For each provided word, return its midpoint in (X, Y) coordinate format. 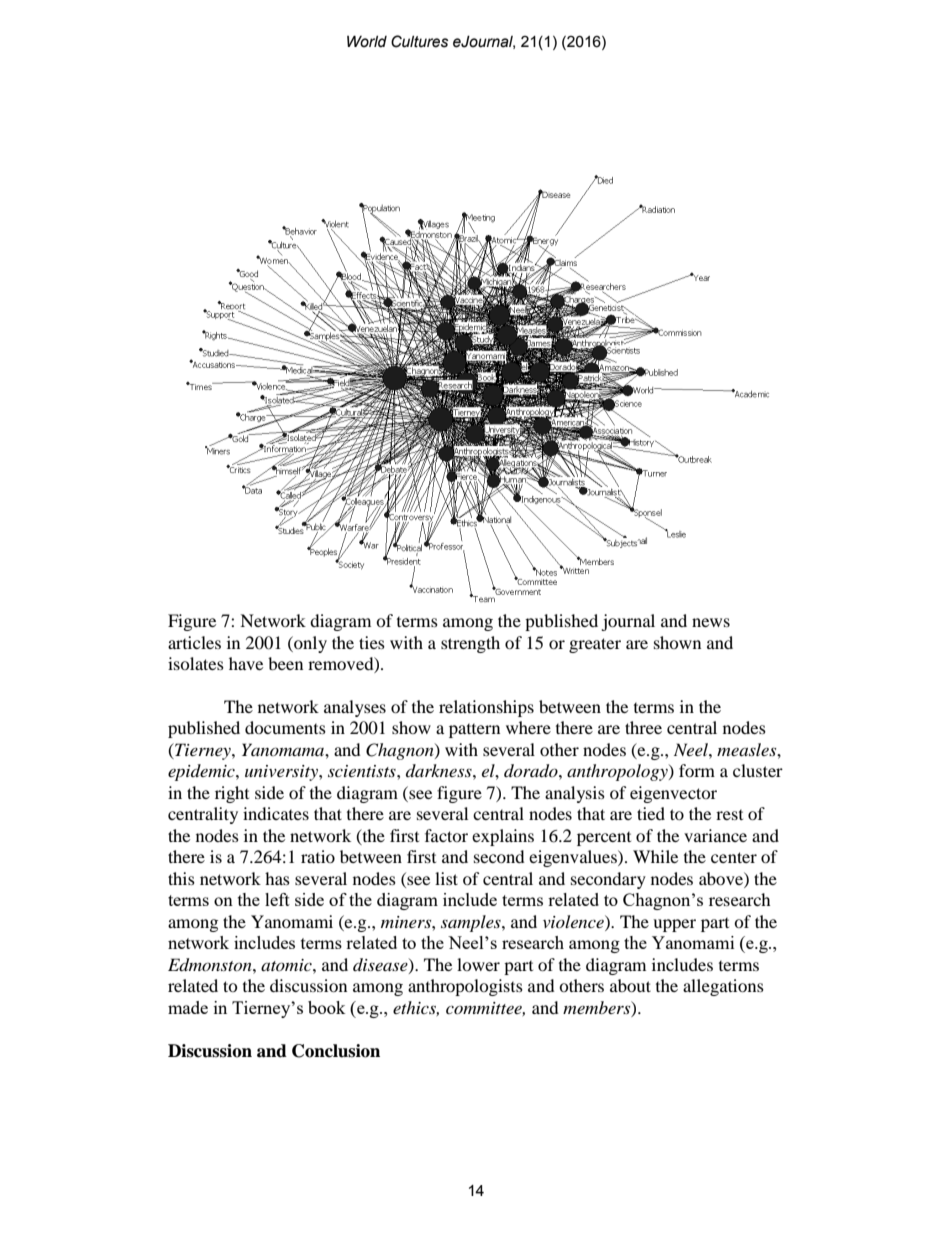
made (188, 1007)
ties (372, 642)
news (711, 622)
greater (595, 645)
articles (194, 642)
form (697, 770)
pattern (474, 731)
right (232, 794)
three (643, 727)
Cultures (419, 41)
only (309, 644)
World (367, 41)
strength (470, 644)
